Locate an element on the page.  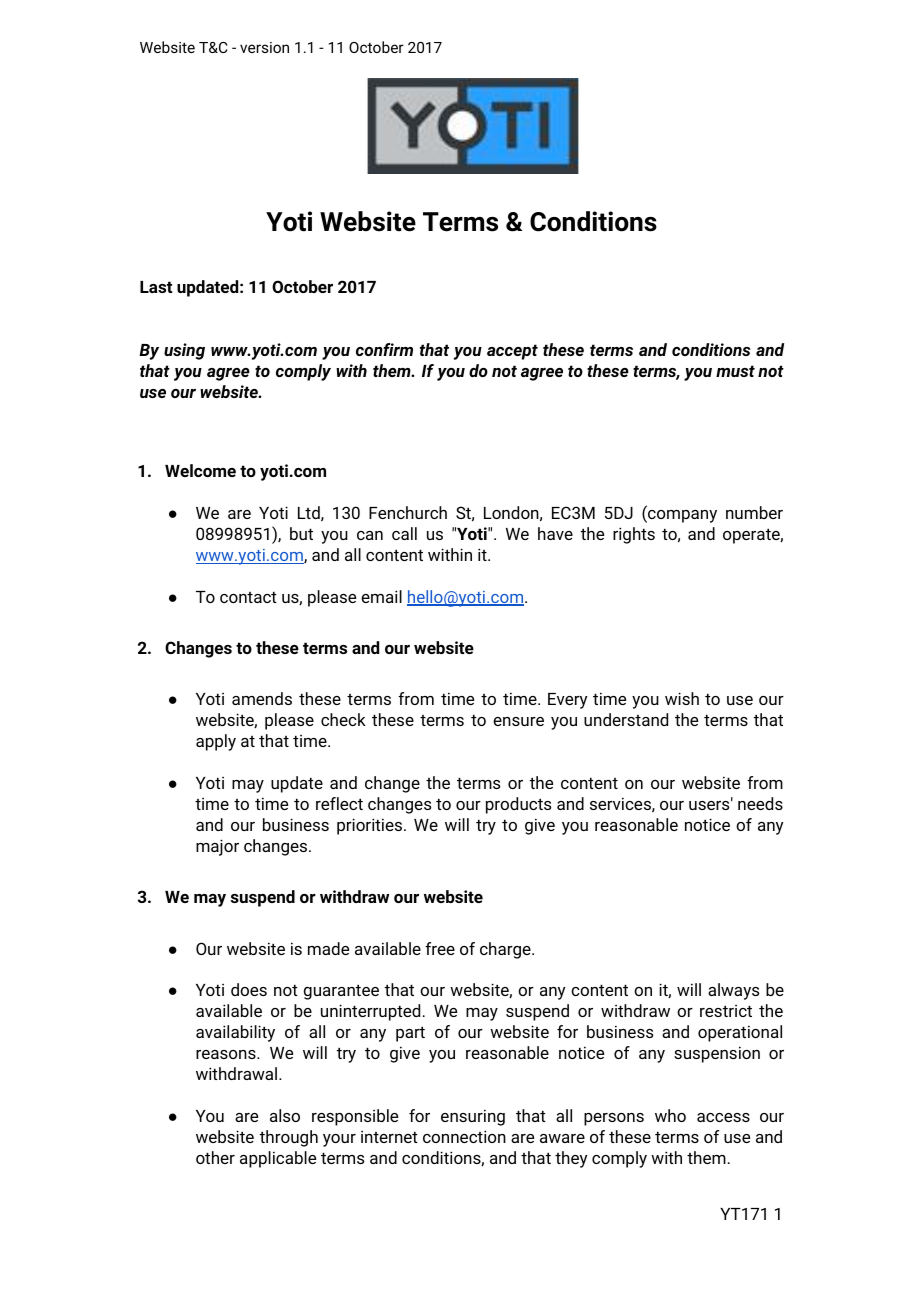
connection is located at coordinates (464, 1136).
